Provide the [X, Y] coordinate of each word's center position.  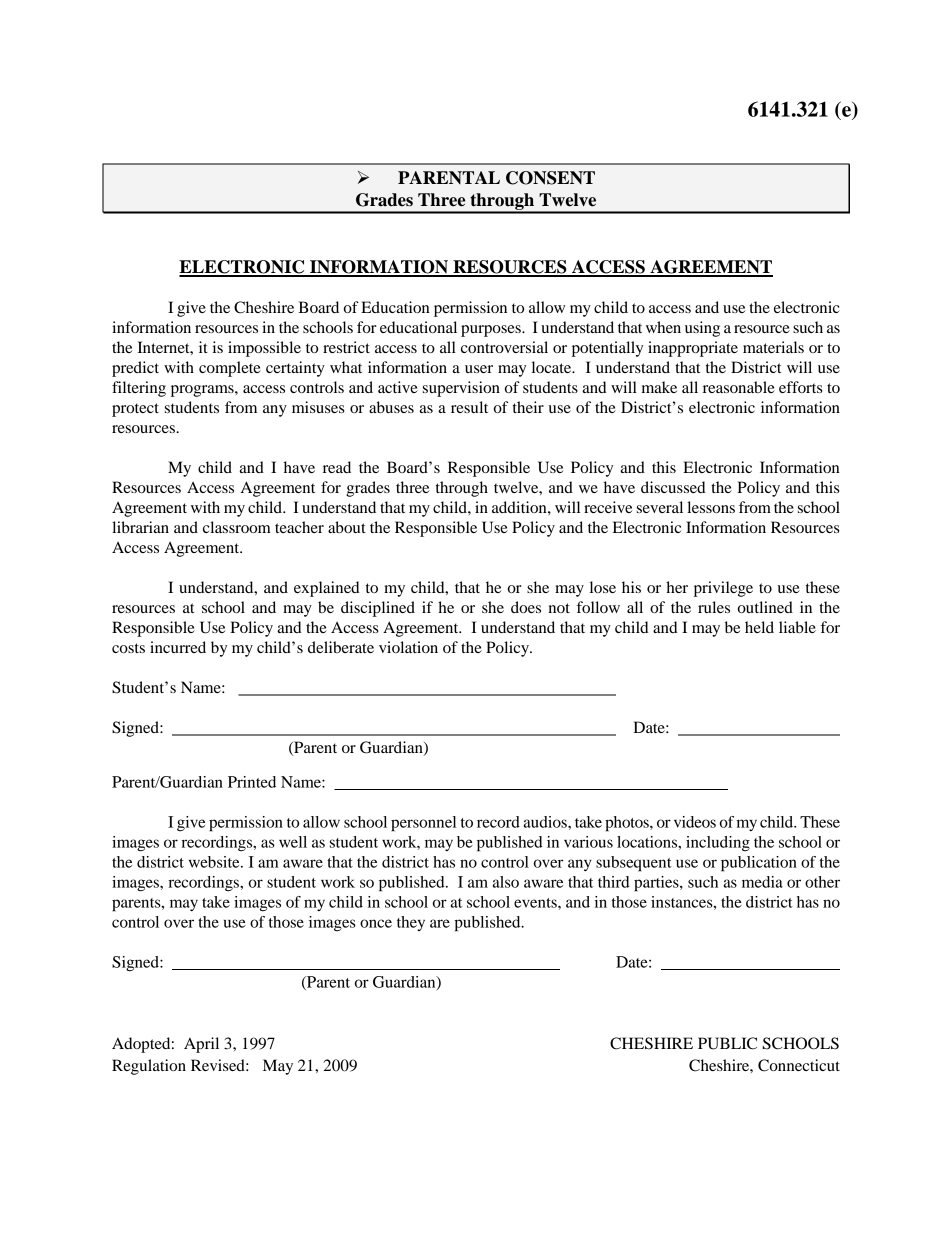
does [526, 607]
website [215, 862]
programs [203, 391]
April [201, 1045]
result [469, 407]
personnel [423, 824]
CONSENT [550, 178]
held [759, 627]
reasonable [739, 387]
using [702, 329]
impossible [264, 349]
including [718, 843]
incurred [178, 647]
